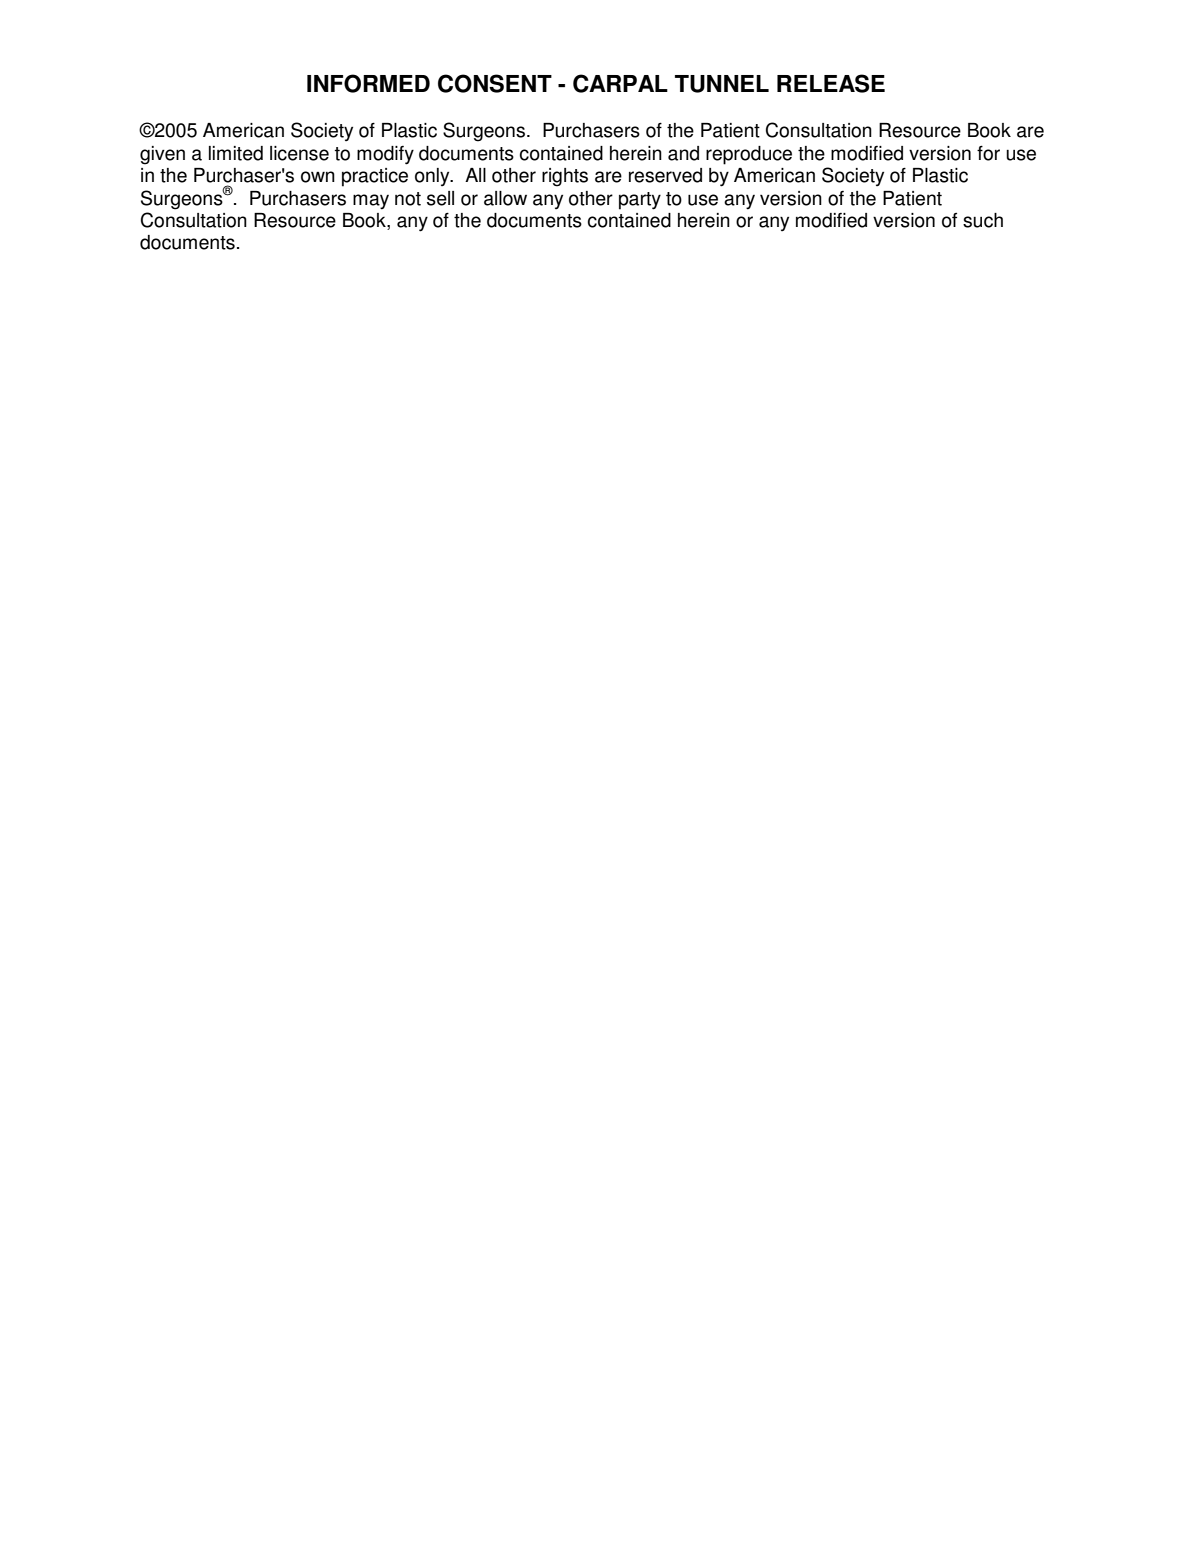 Image resolution: width=1192 pixels, height=1543 pixels. What do you see at coordinates (831, 83) in the screenshot?
I see `RELEASE` at bounding box center [831, 83].
